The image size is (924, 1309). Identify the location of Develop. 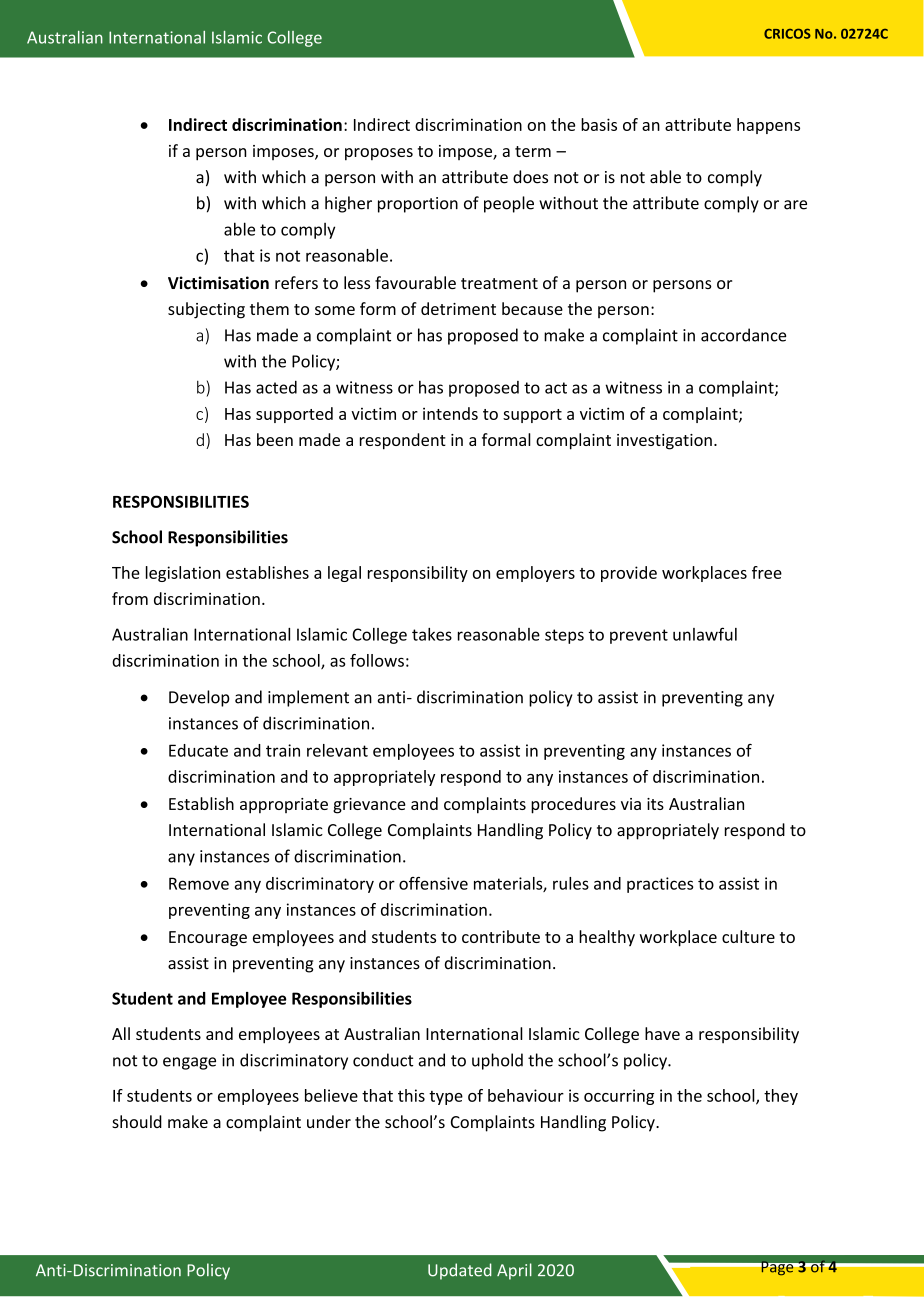
(199, 698).
